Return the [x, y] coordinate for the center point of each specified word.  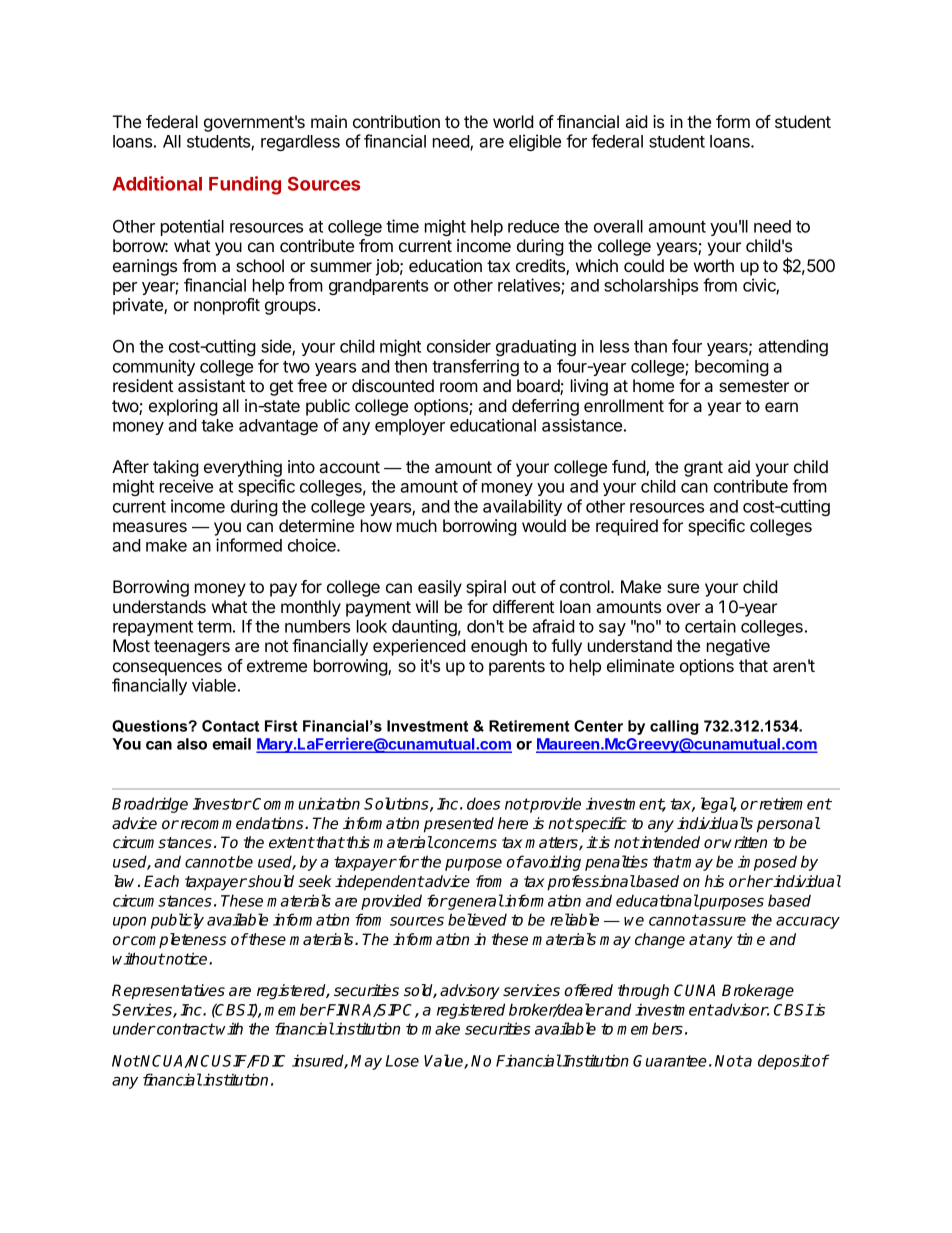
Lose [402, 1061]
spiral [486, 588]
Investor [222, 804]
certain [710, 626]
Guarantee [670, 1061]
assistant [211, 385]
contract [185, 1029]
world [513, 121]
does [483, 803]
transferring [475, 367]
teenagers [192, 648]
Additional [157, 183]
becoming [732, 367]
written [744, 842]
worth [714, 265]
